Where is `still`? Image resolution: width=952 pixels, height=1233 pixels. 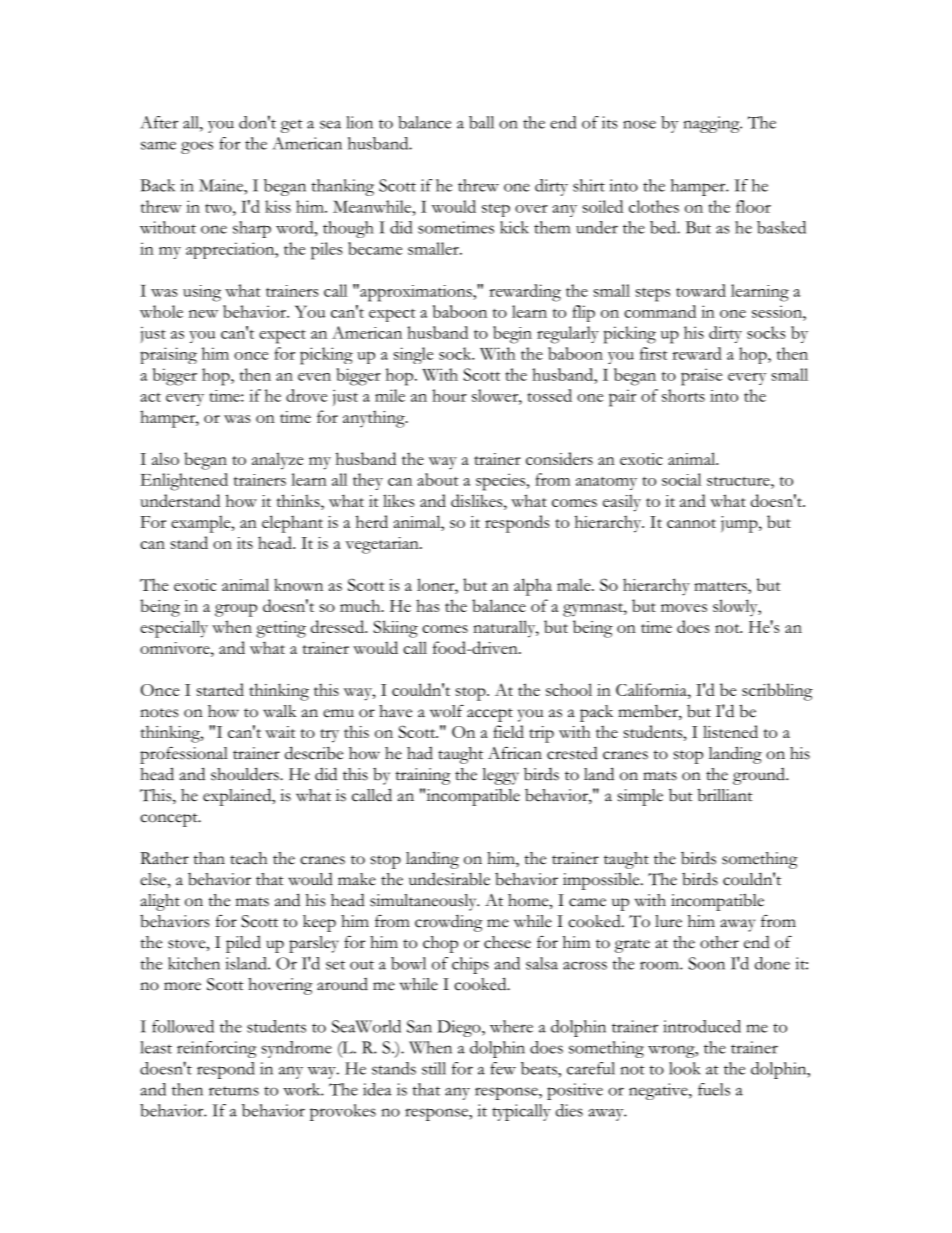 still is located at coordinates (434, 1068).
